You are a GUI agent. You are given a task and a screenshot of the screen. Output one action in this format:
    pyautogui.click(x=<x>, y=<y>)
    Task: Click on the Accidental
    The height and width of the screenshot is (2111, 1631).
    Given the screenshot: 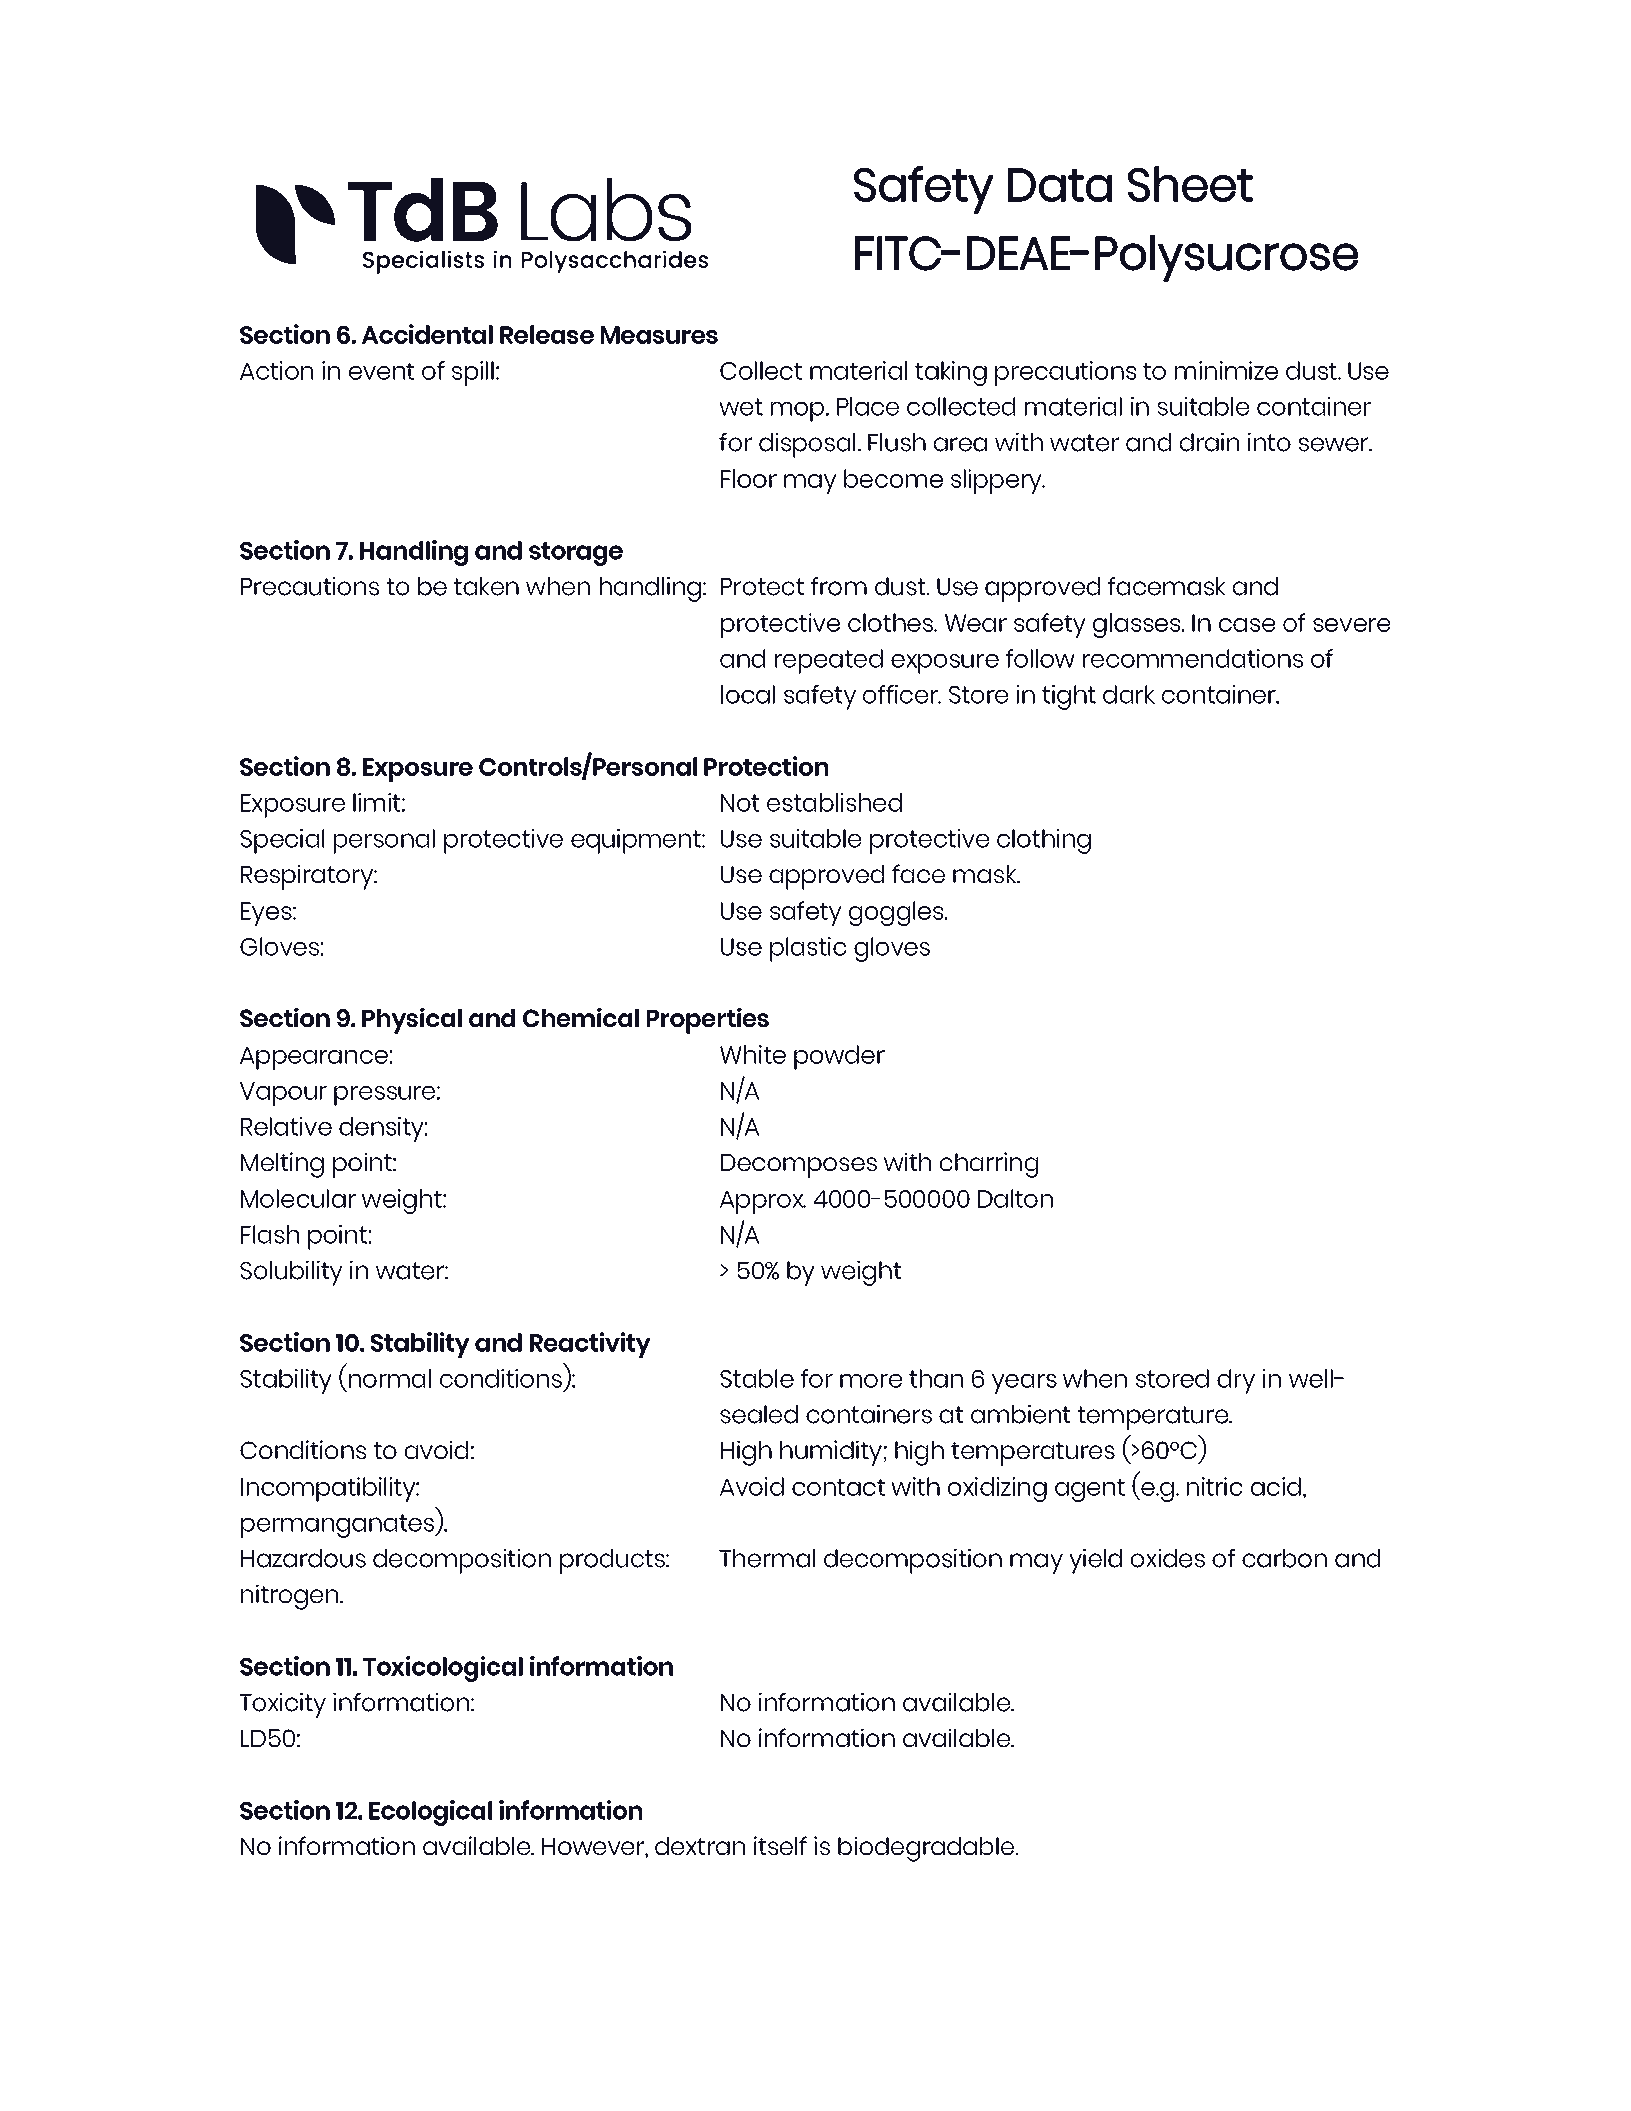 What is the action you would take?
    pyautogui.click(x=427, y=334)
